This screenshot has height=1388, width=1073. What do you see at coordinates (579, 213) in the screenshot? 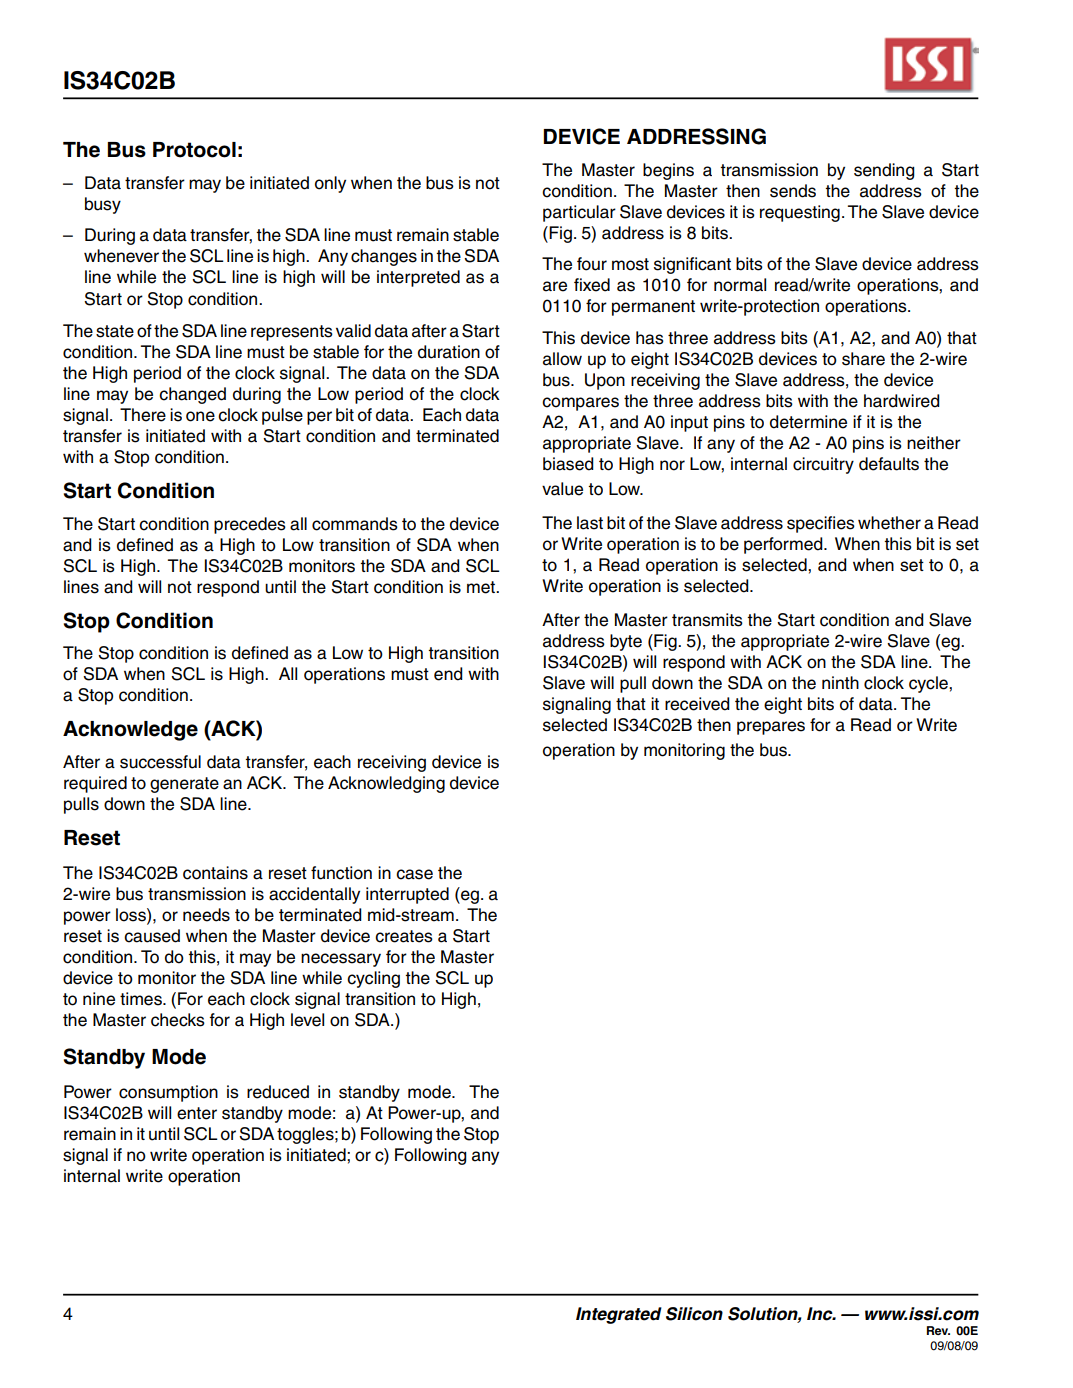
I see `particular` at bounding box center [579, 213].
